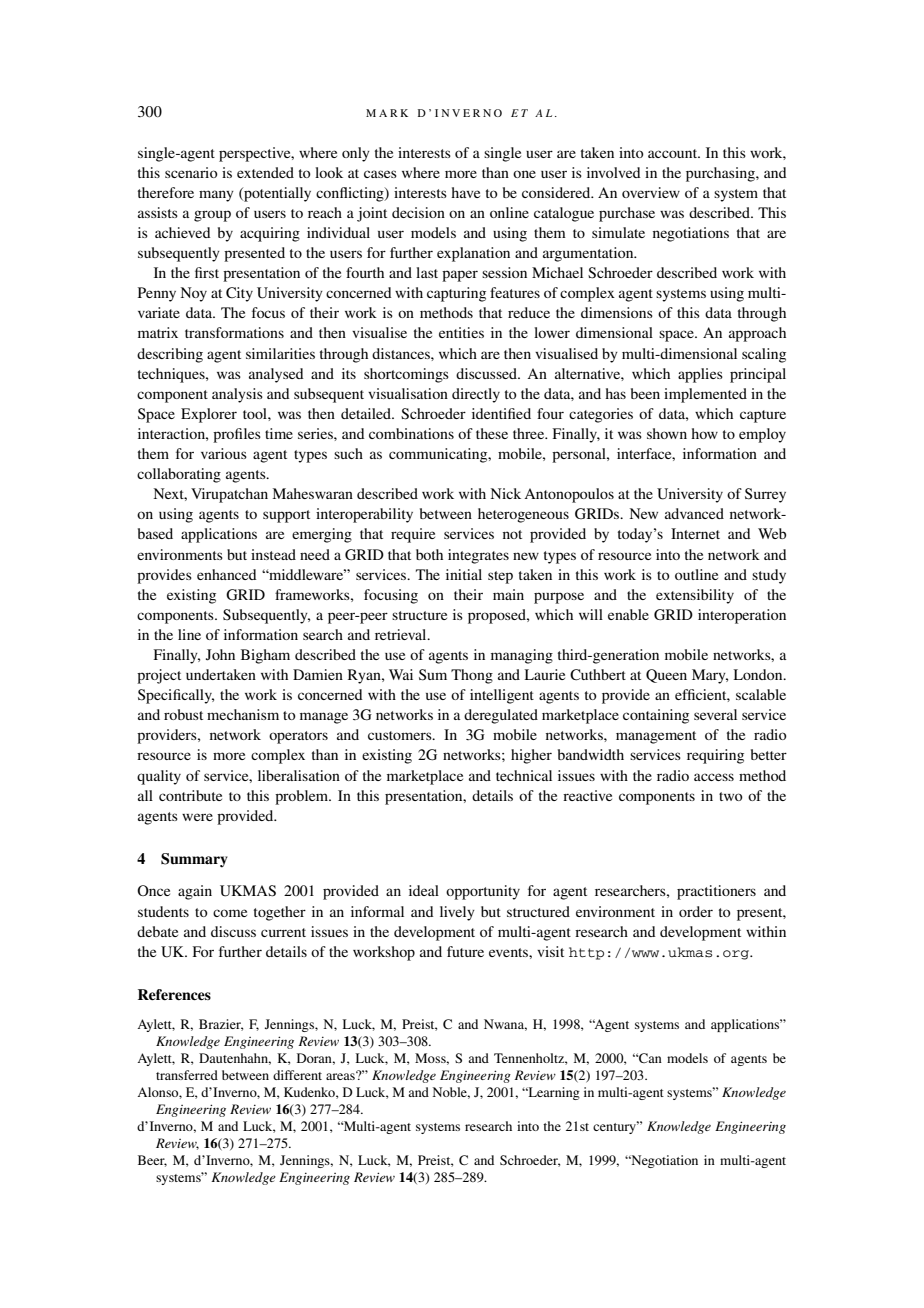 This screenshot has width=924, height=1308. Describe the element at coordinates (501, 716) in the screenshot. I see `deregulated` at that location.
